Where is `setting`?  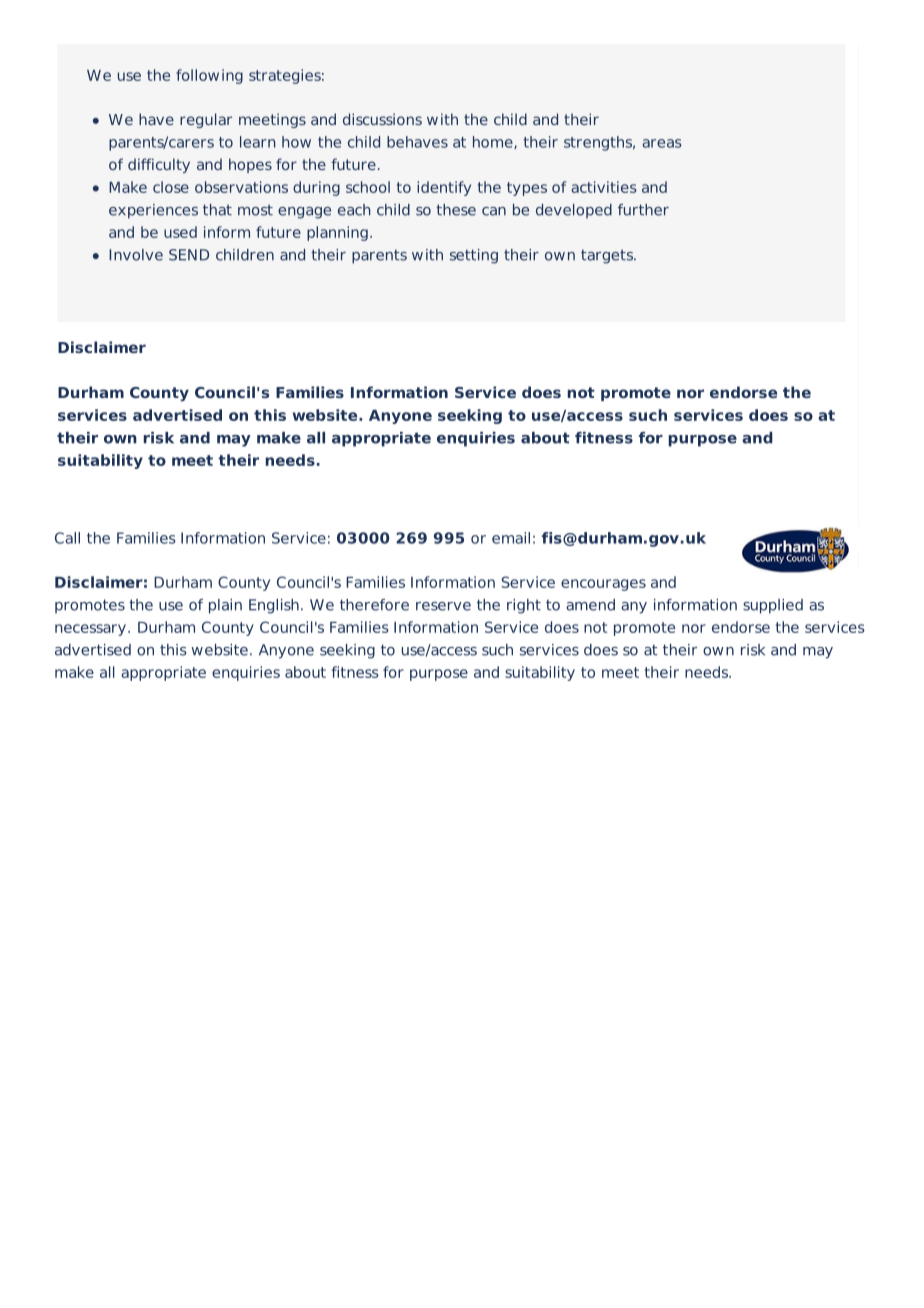
setting is located at coordinates (474, 256).
